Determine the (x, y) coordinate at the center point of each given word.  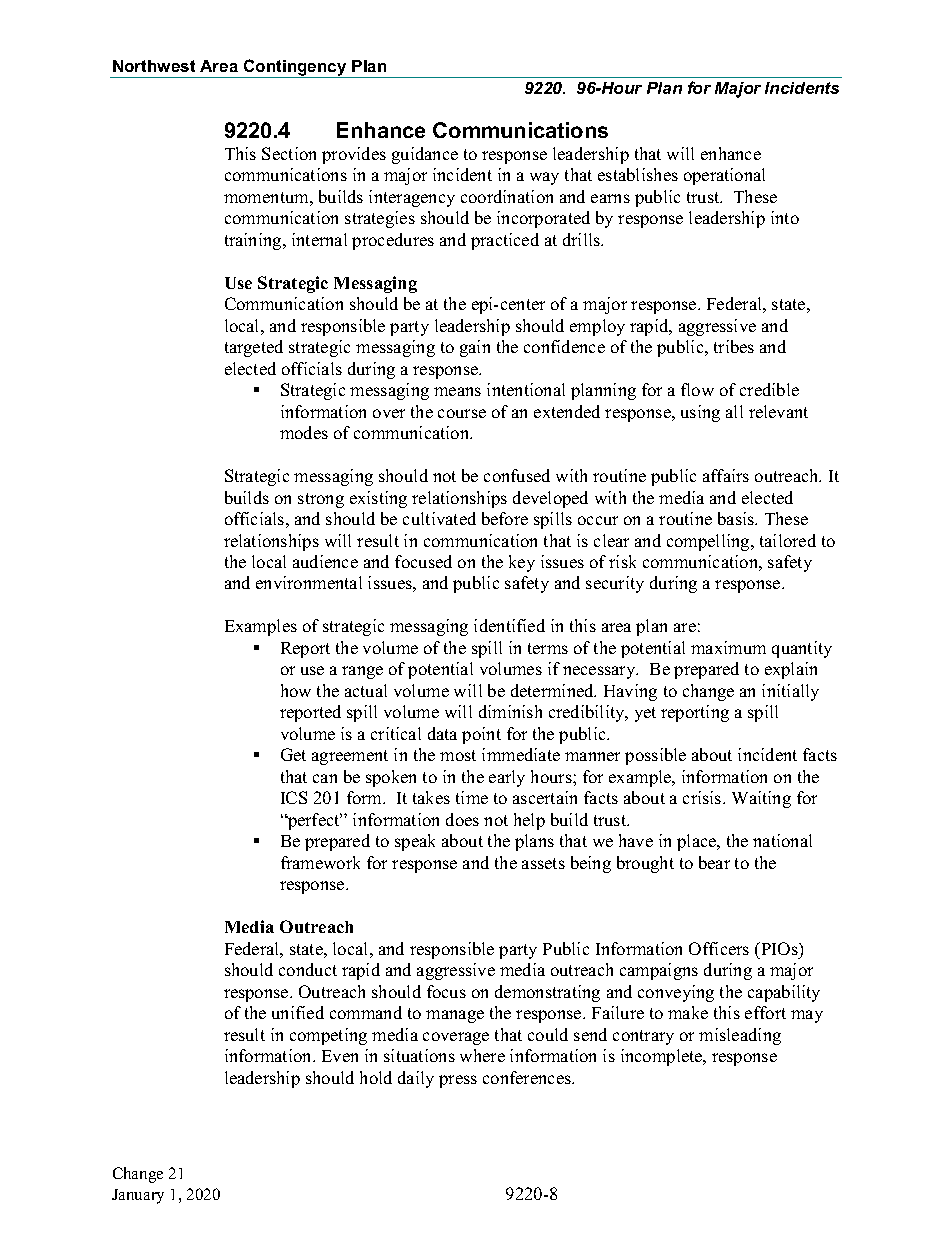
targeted (254, 348)
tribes (734, 346)
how (296, 690)
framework (320, 862)
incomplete (663, 1057)
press (458, 1081)
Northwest (154, 66)
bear (714, 862)
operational (724, 176)
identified (509, 625)
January (138, 1196)
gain (475, 348)
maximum (728, 647)
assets (543, 863)
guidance (425, 155)
